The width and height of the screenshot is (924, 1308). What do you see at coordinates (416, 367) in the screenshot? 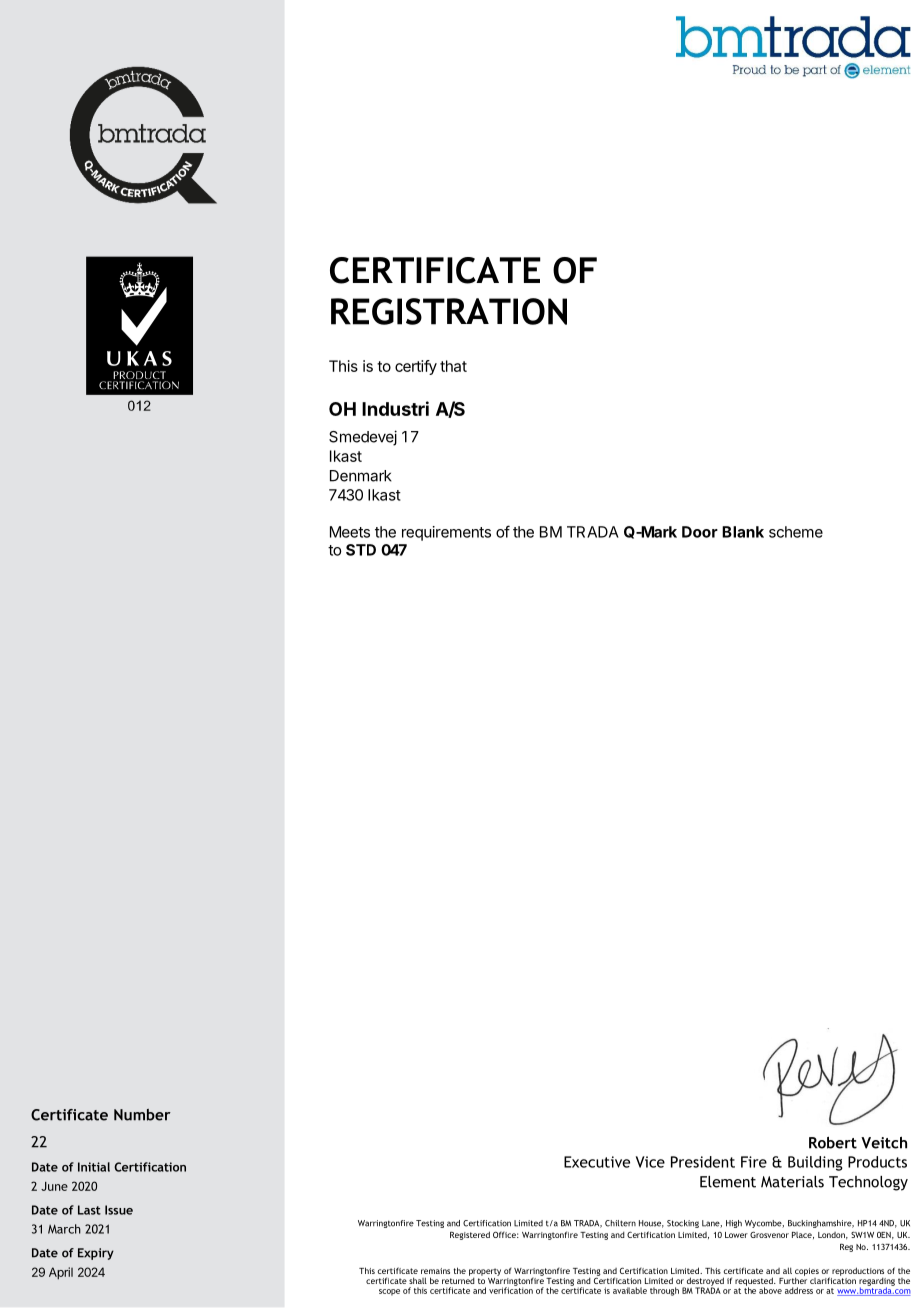
I see `certify` at bounding box center [416, 367].
